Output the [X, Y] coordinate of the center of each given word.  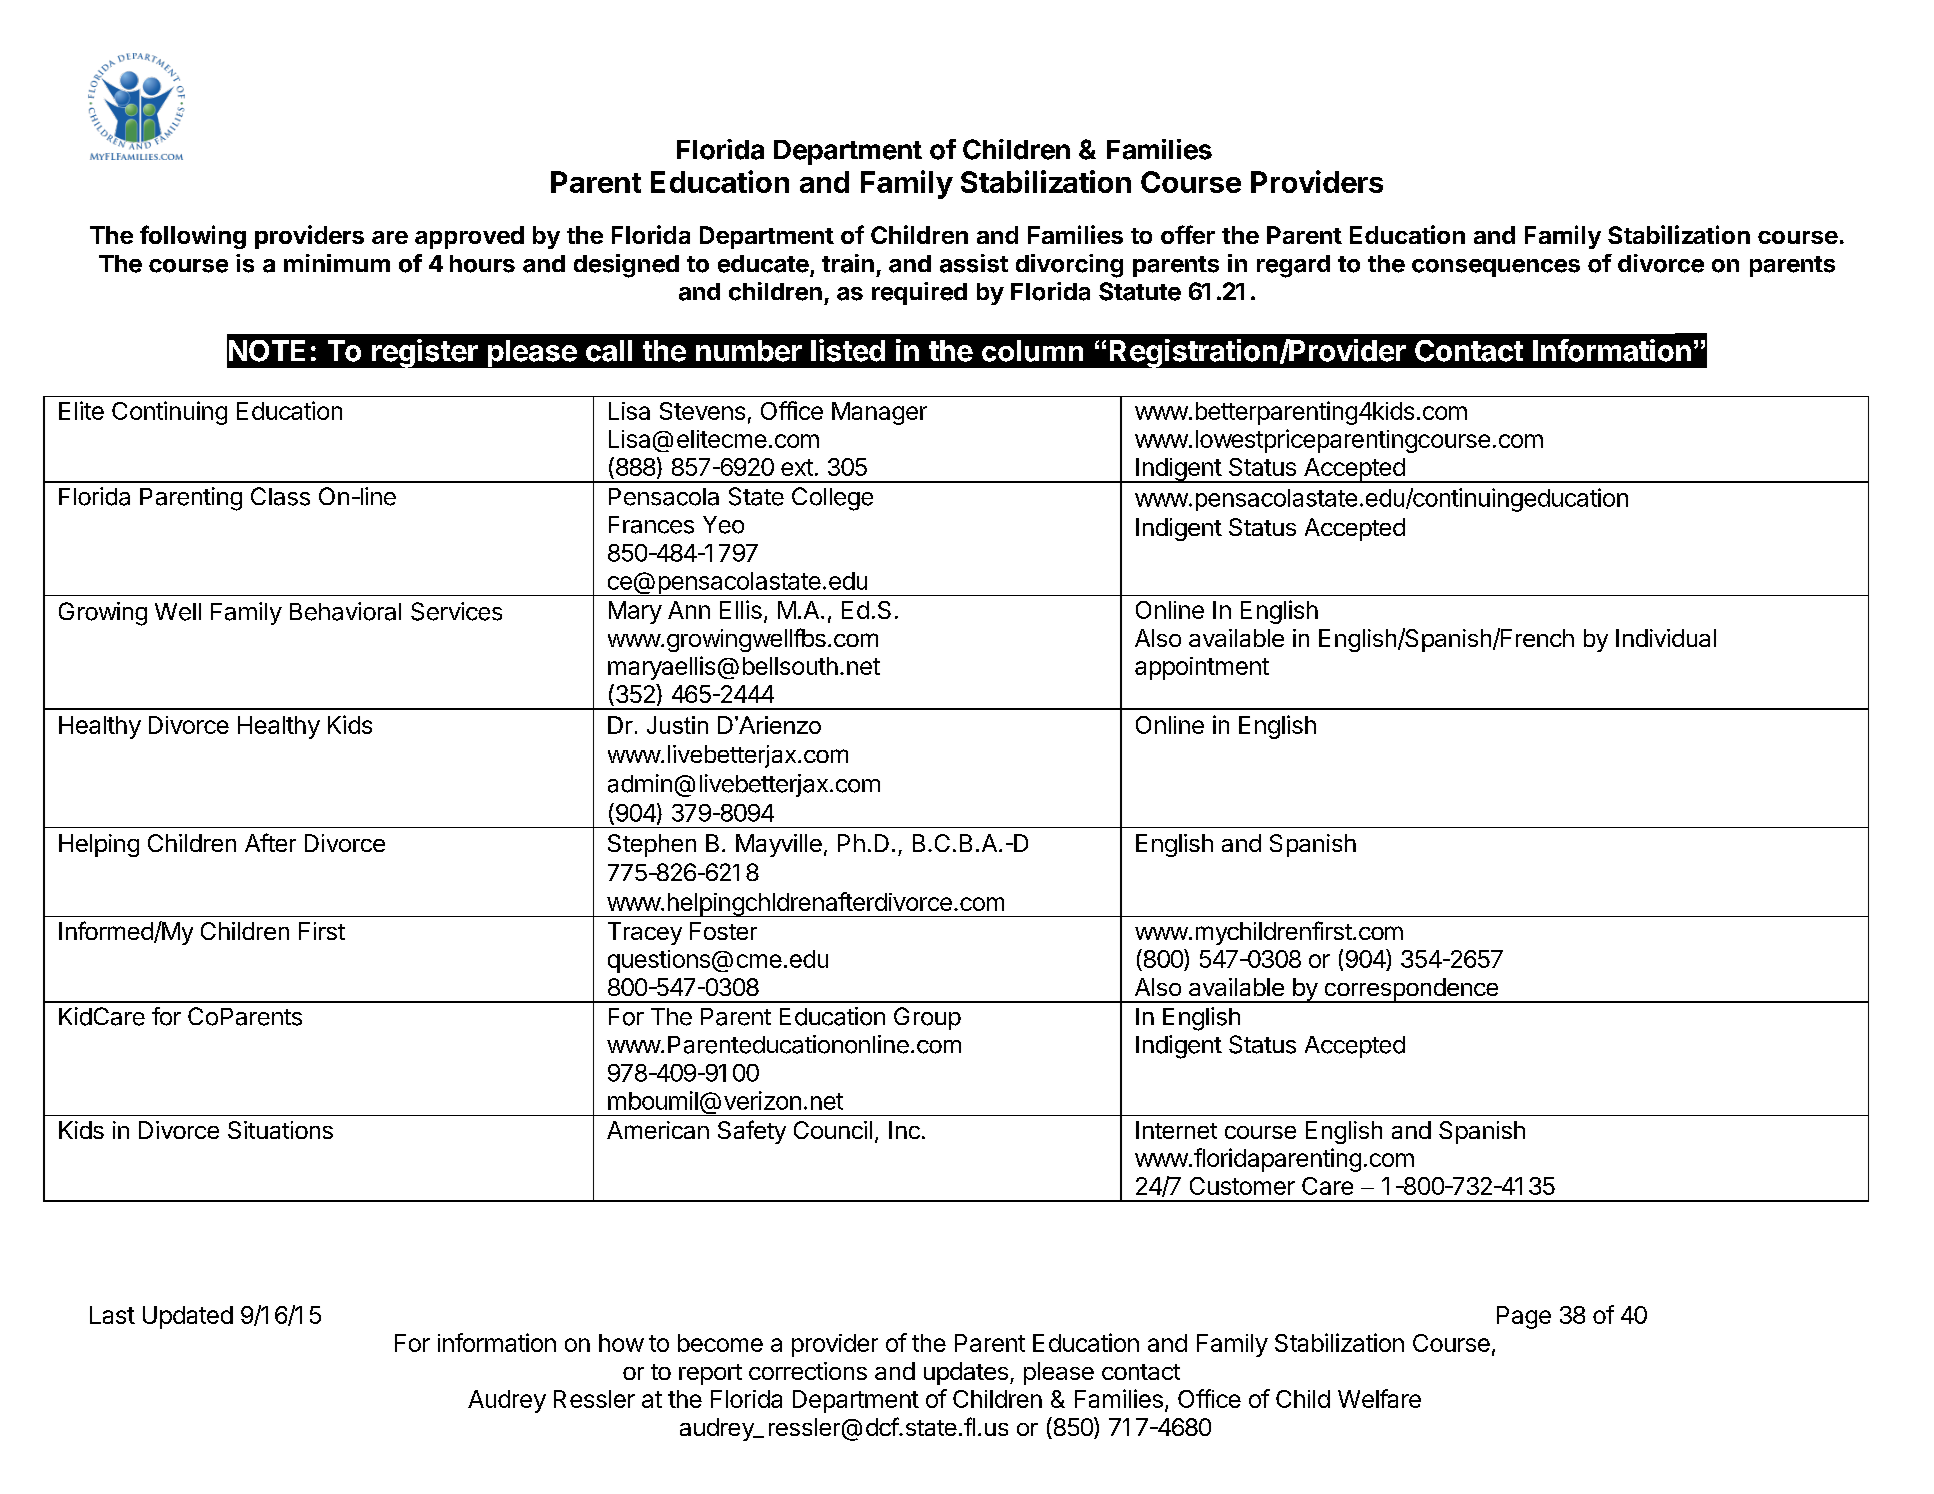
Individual [1666, 638]
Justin [677, 725]
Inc [904, 1130]
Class [280, 496]
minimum [337, 263]
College [832, 499]
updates [966, 1373]
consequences [1496, 268]
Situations [280, 1130]
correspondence [1411, 990]
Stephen [652, 845]
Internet [1176, 1130]
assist [974, 263]
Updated [188, 1317]
